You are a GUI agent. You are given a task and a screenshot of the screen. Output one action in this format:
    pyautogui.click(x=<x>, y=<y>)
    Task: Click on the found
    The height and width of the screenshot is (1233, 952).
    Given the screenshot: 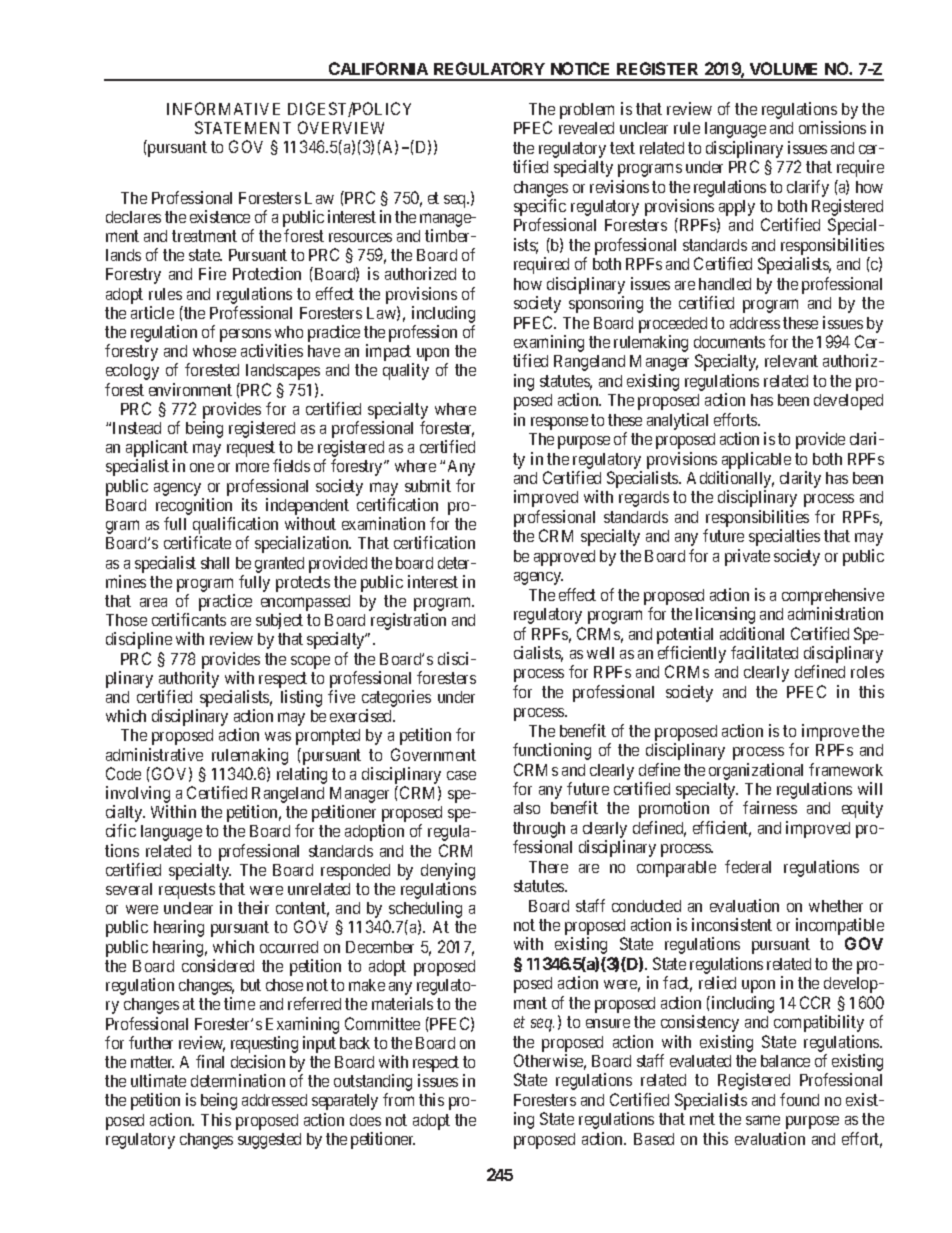 What is the action you would take?
    pyautogui.click(x=799, y=1099)
